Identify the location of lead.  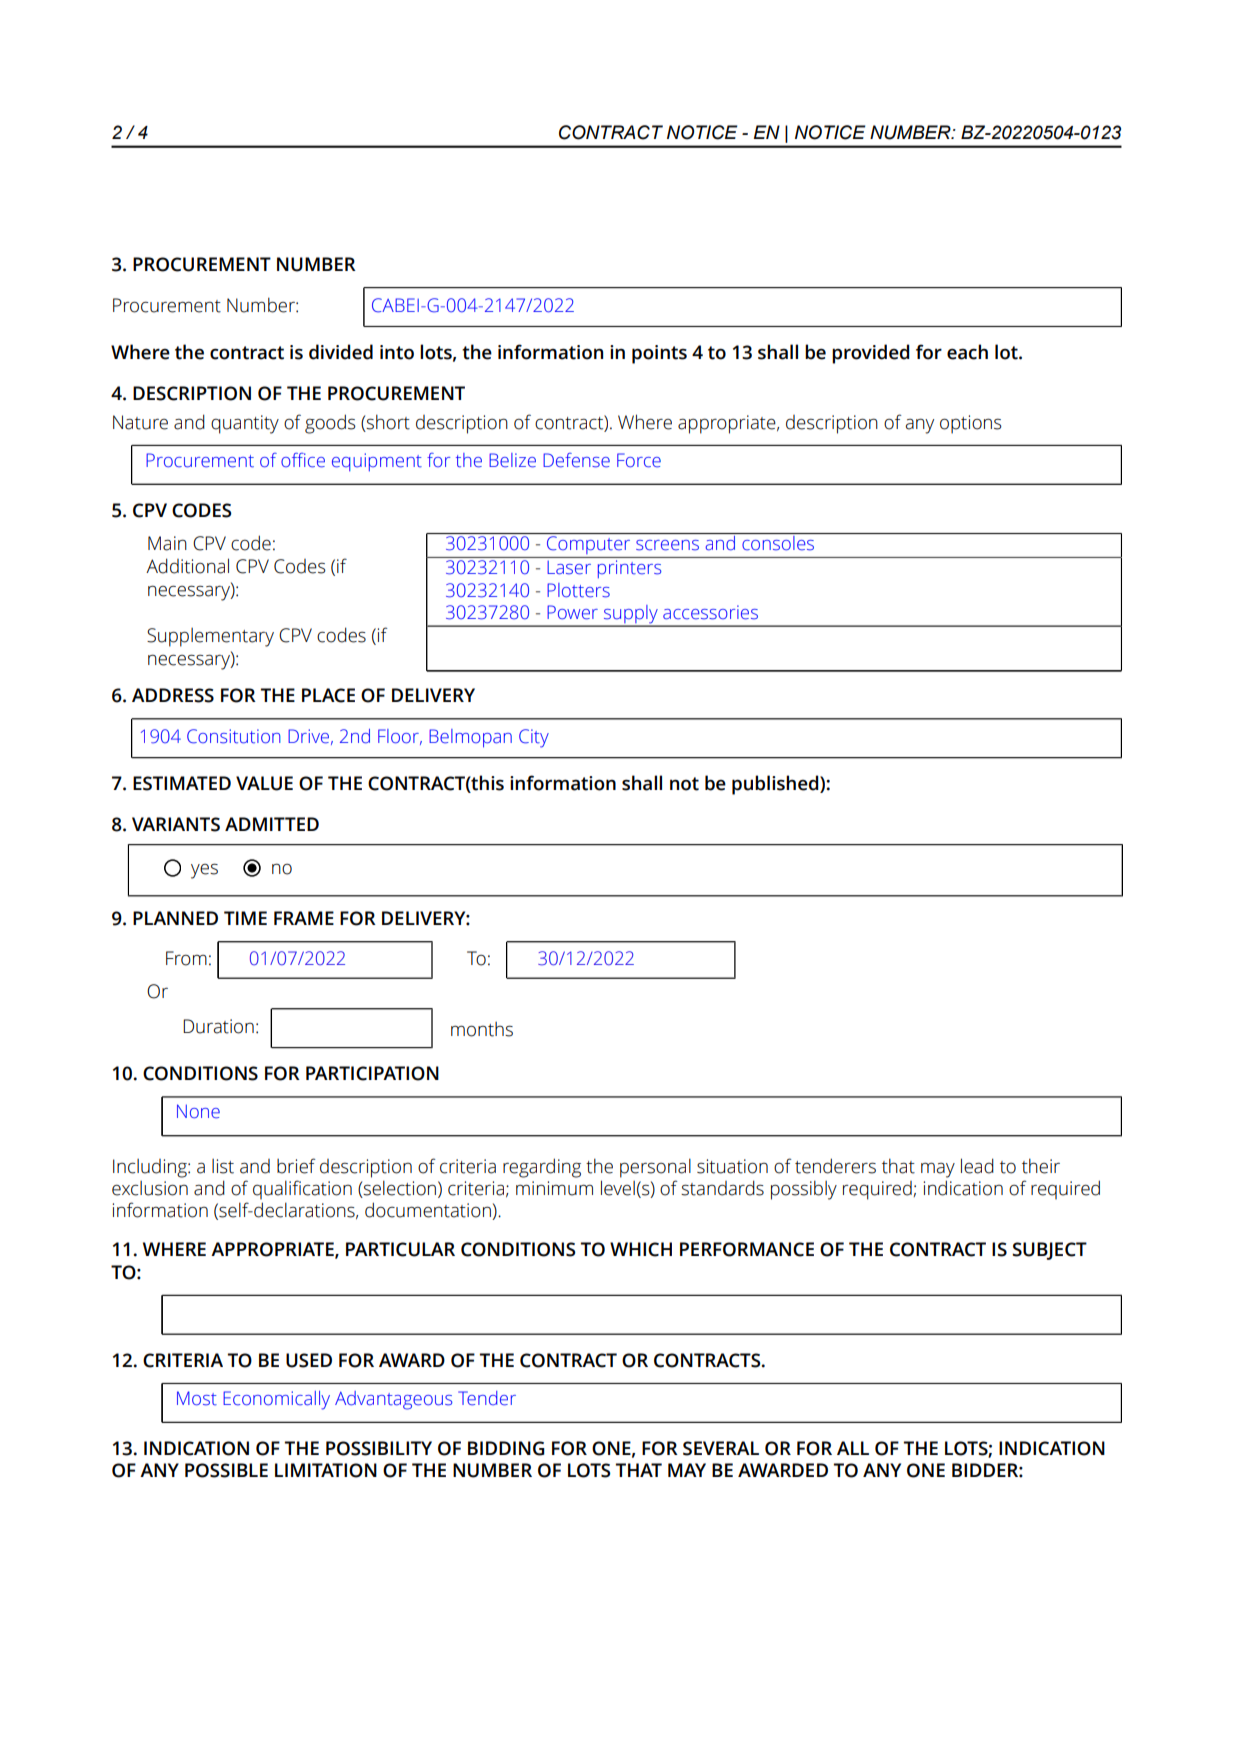
(977, 1166).
